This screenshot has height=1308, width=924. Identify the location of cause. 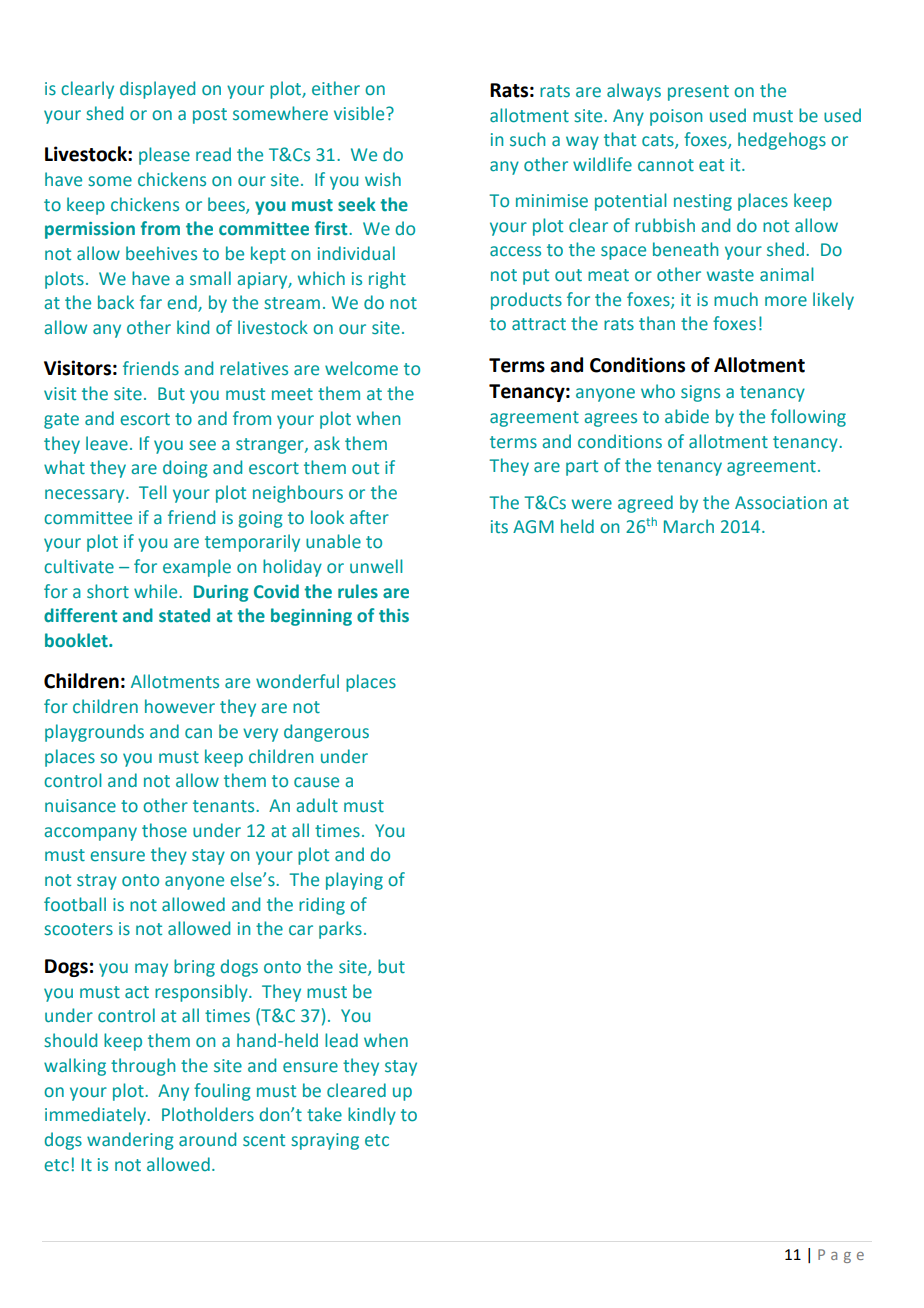
(316, 782).
